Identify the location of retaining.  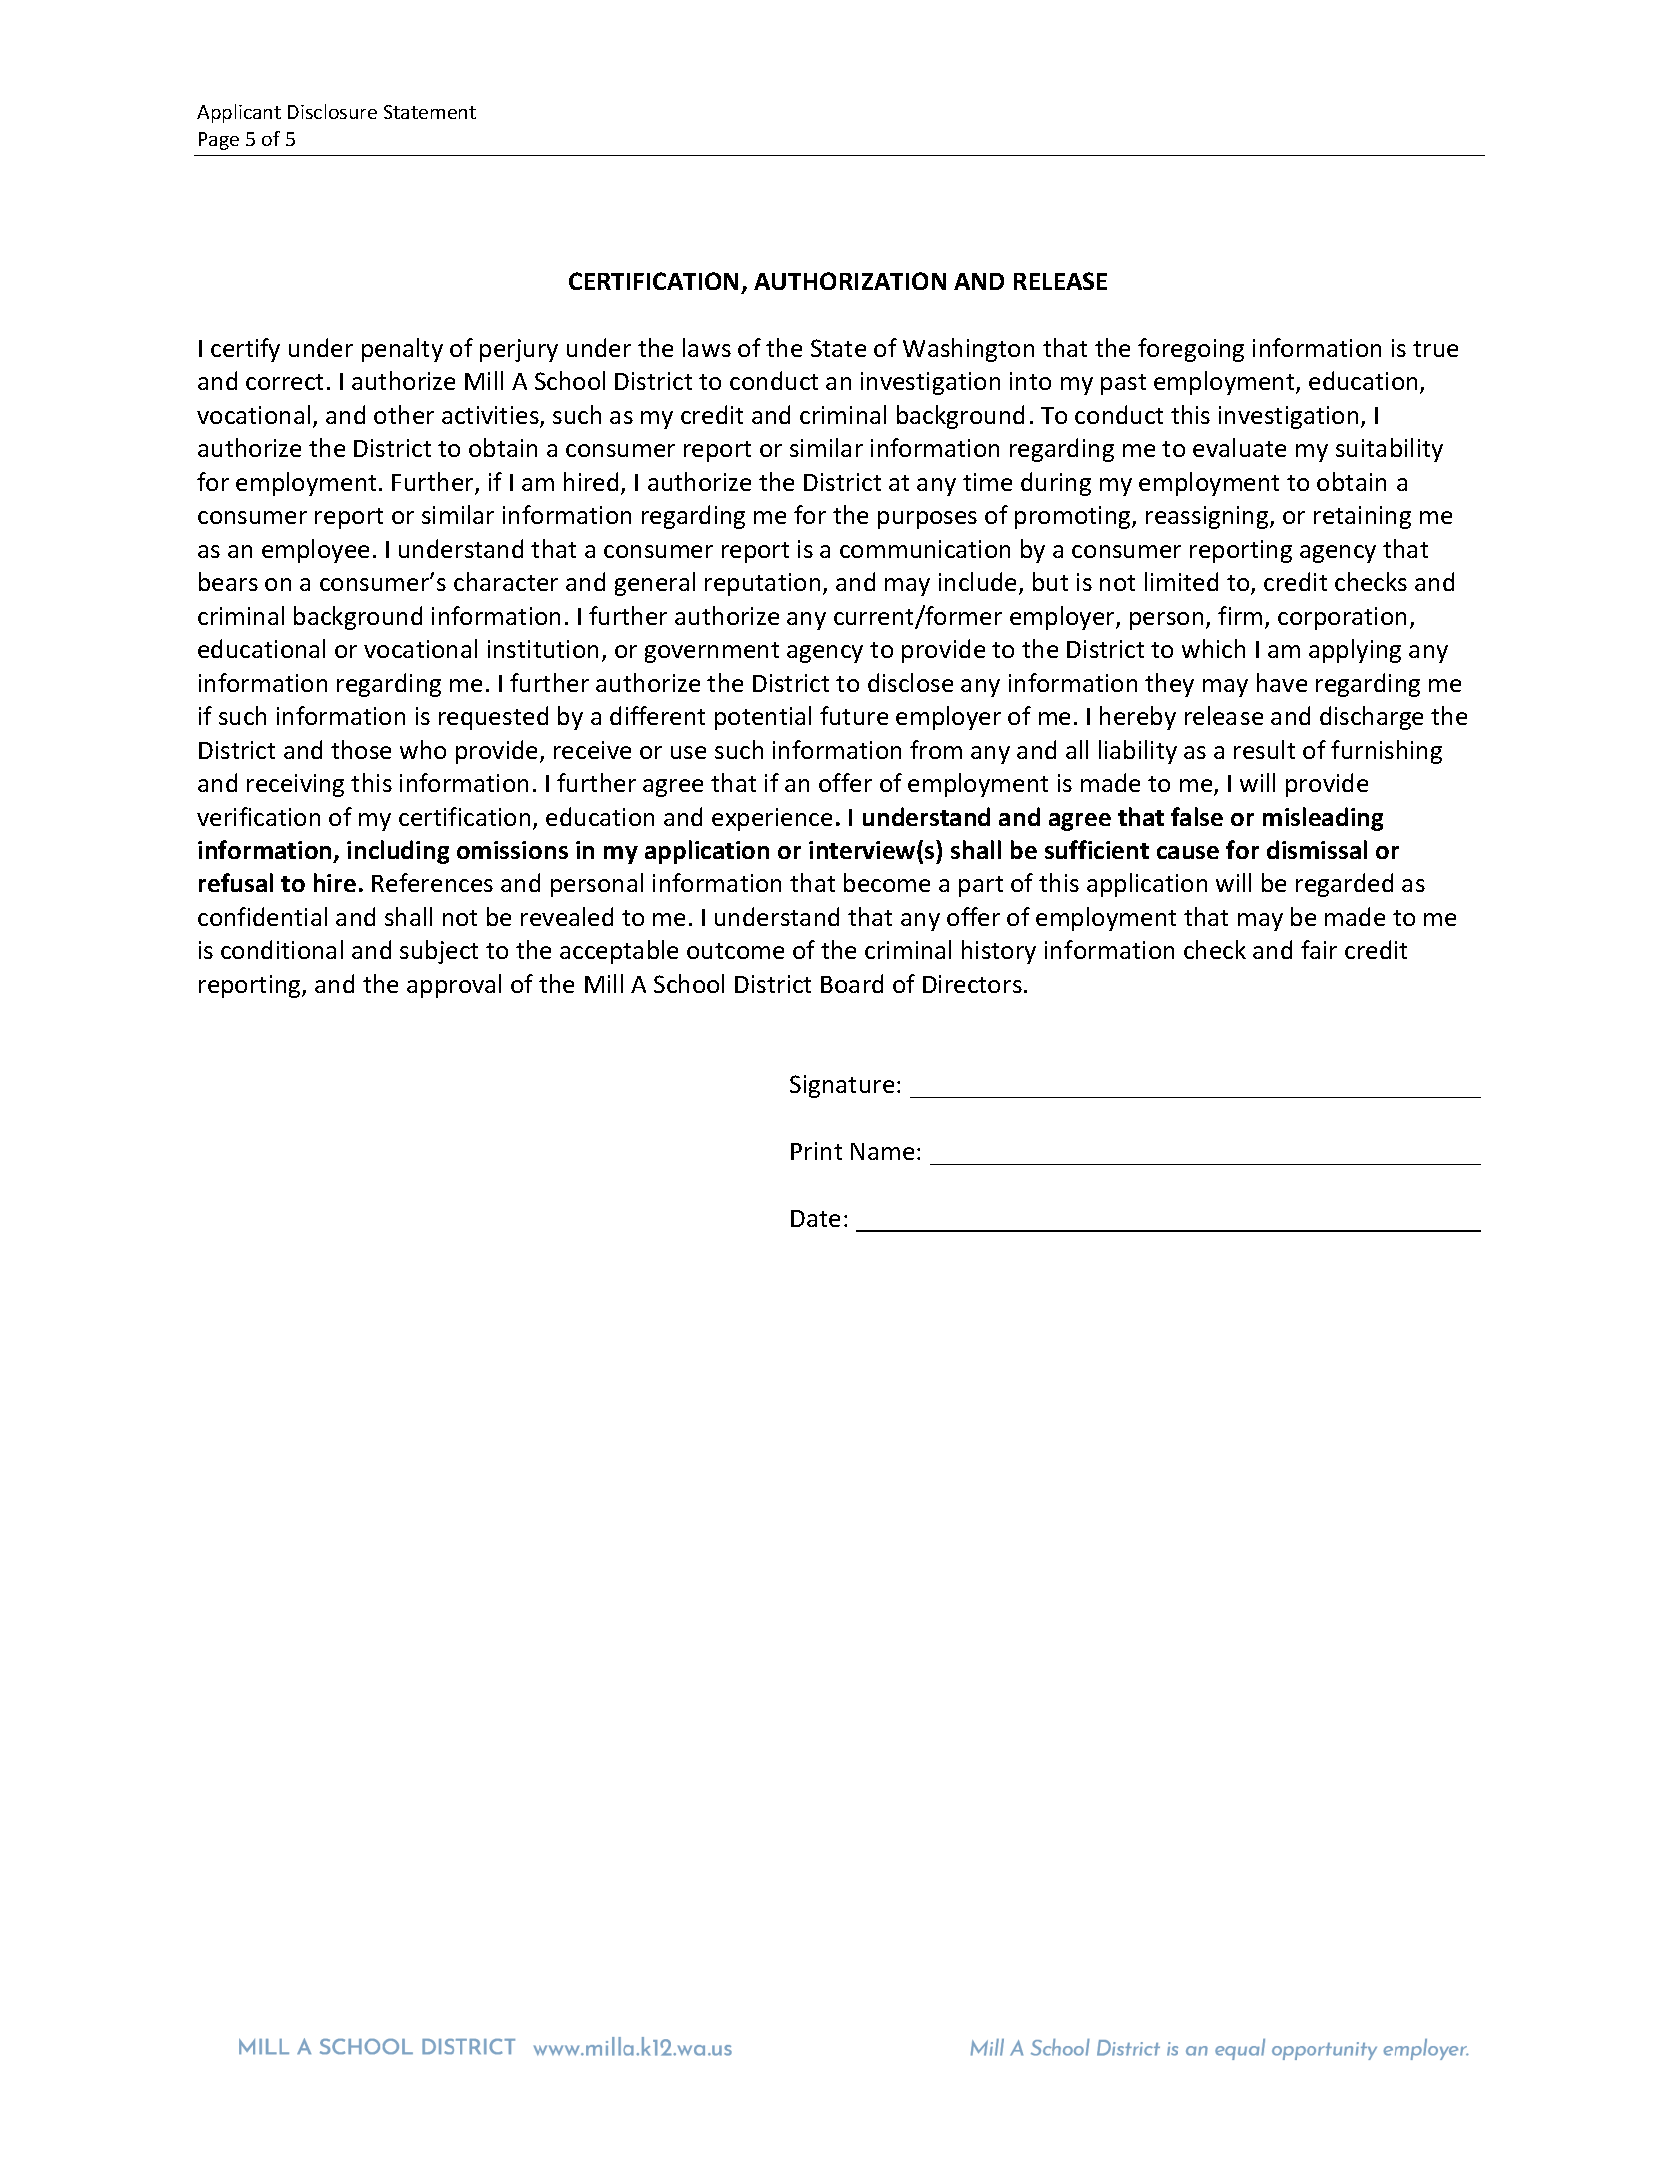
(1362, 517).
